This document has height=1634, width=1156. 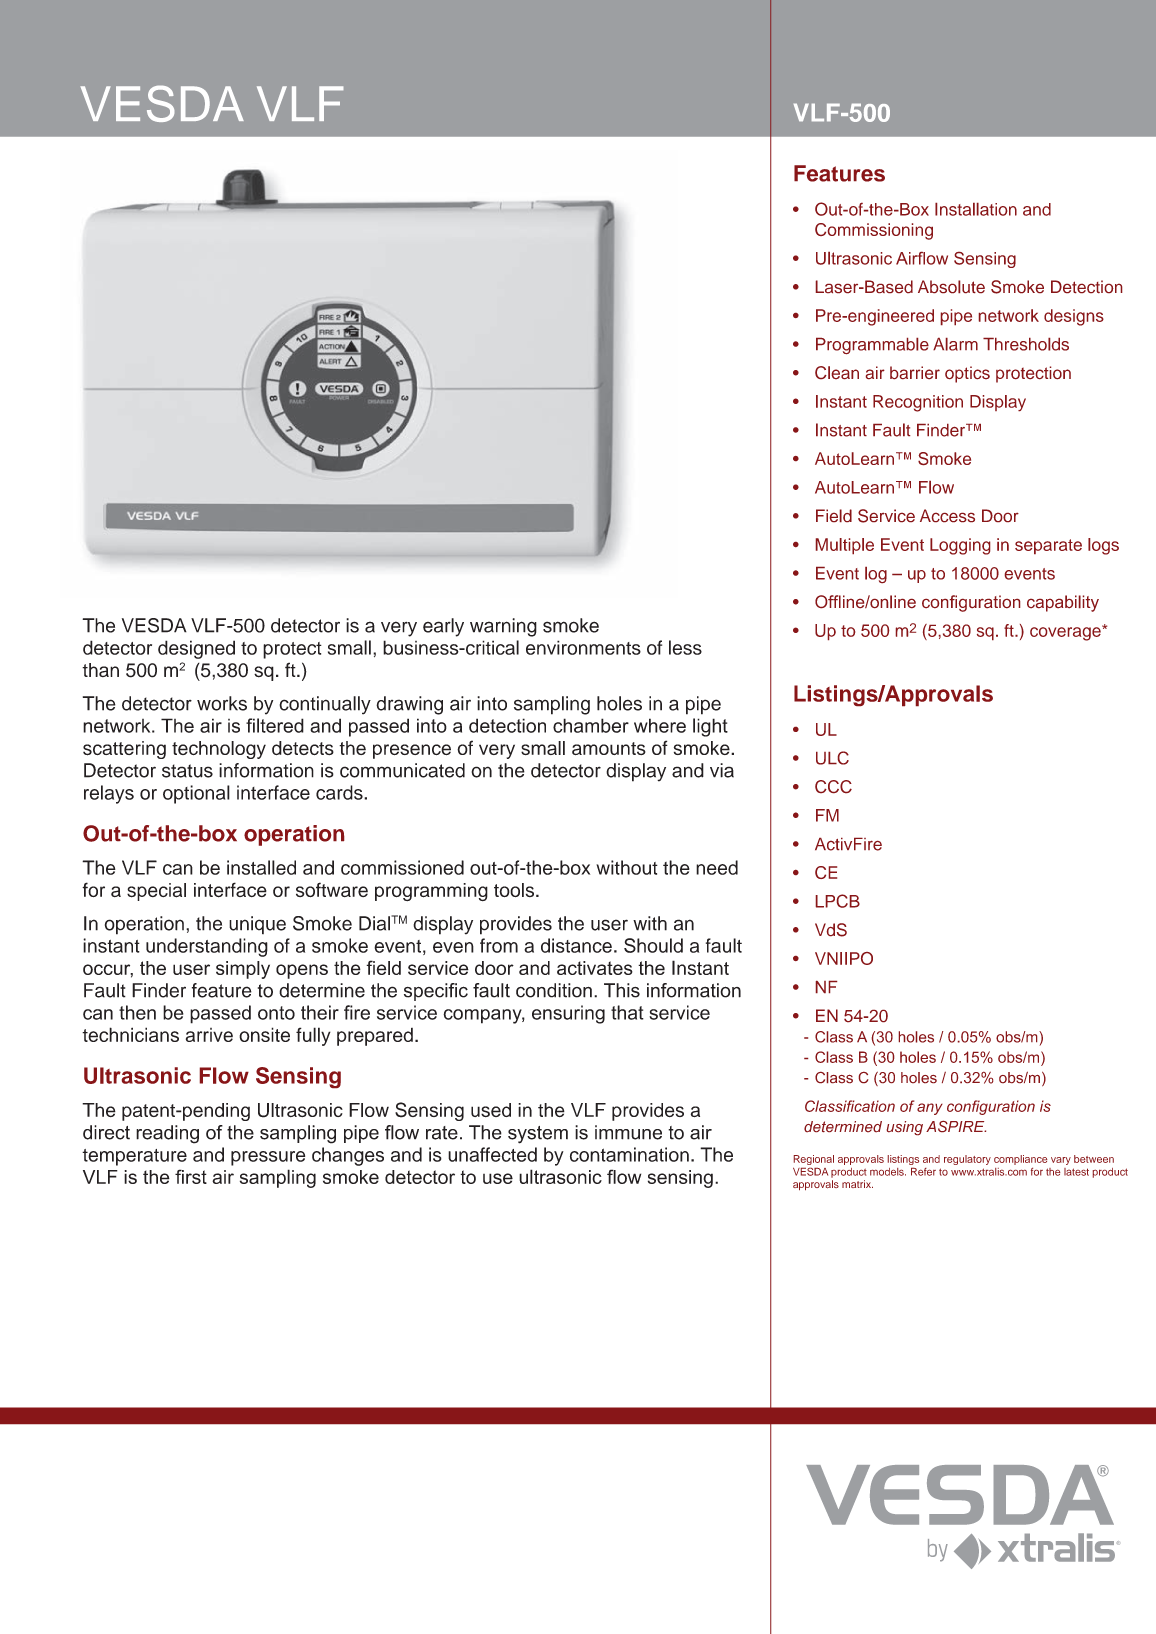 What do you see at coordinates (222, 703) in the document?
I see `works` at bounding box center [222, 703].
